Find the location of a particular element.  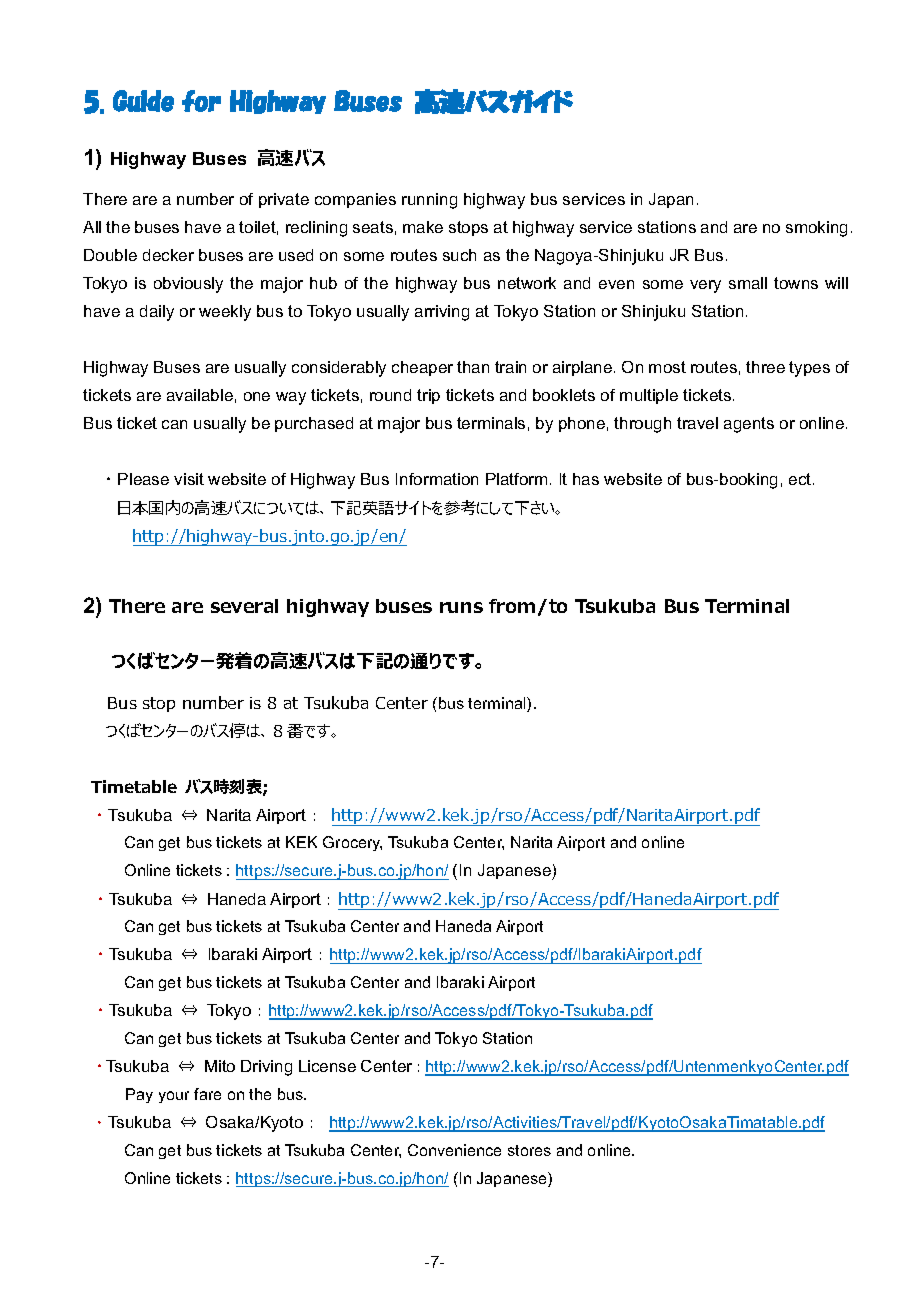

fare is located at coordinates (207, 1094).
